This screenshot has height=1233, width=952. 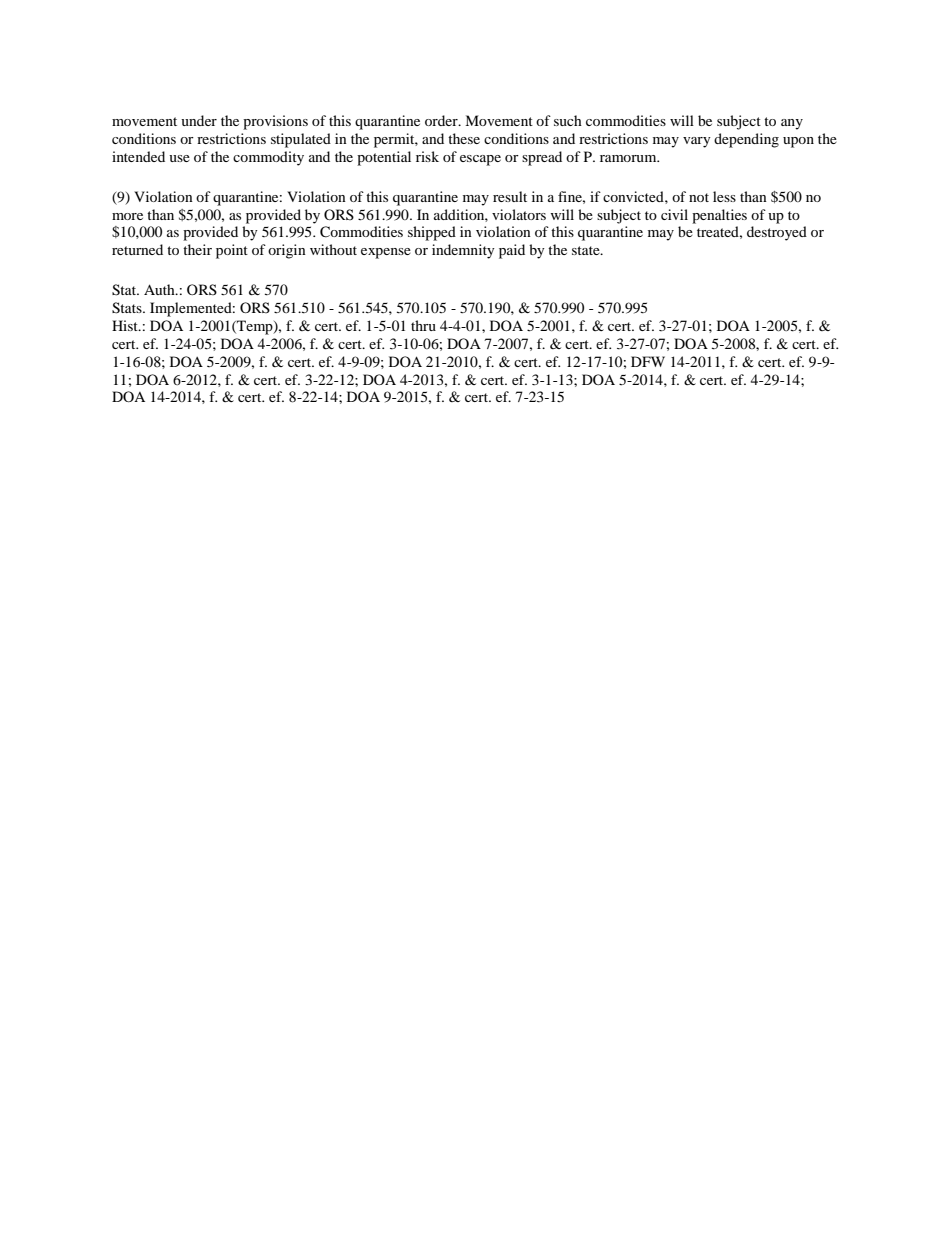 What do you see at coordinates (160, 289) in the screenshot?
I see `Auth` at bounding box center [160, 289].
